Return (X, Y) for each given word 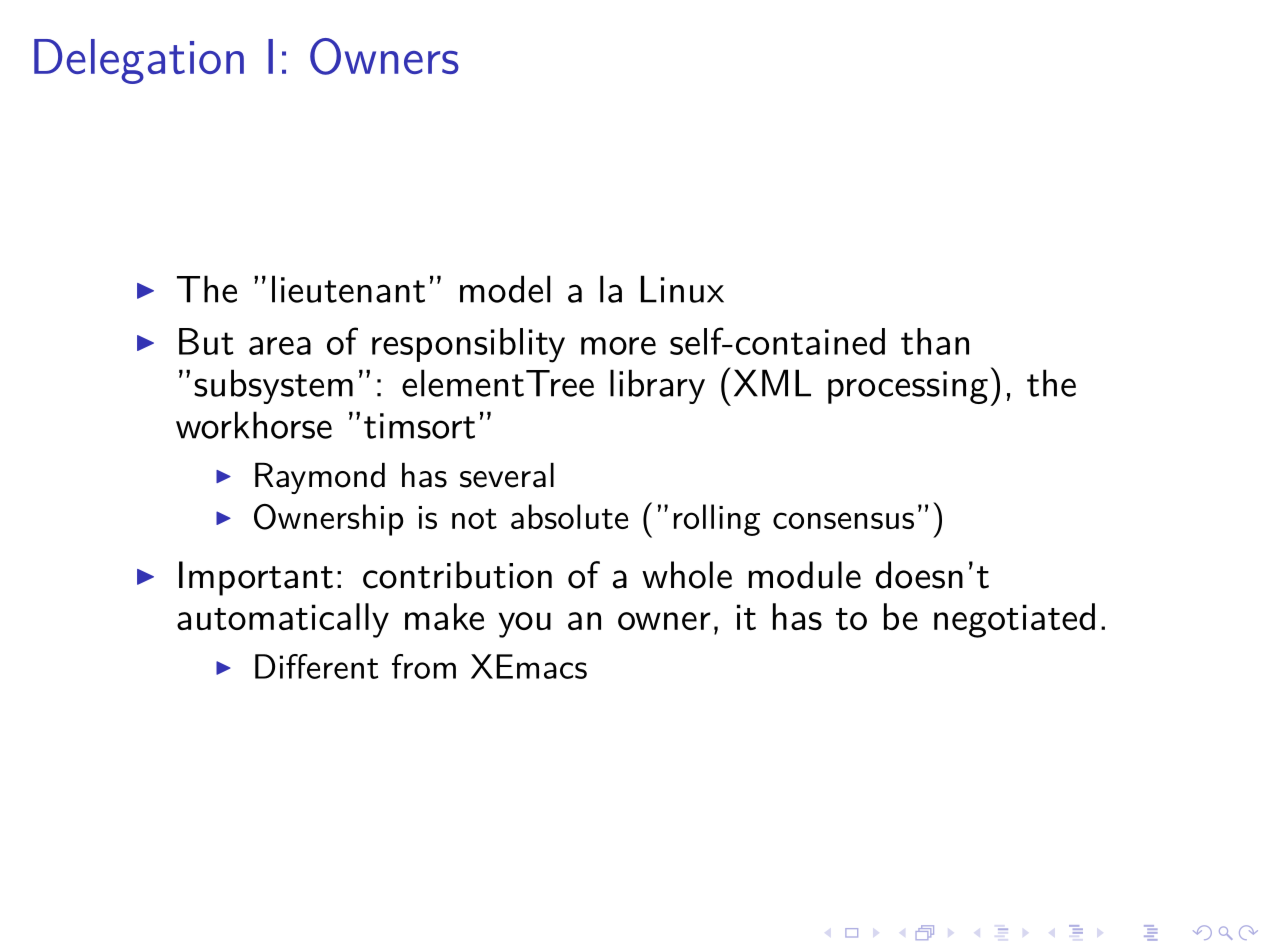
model (505, 289)
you (525, 625)
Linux (682, 289)
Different (316, 666)
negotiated (1014, 620)
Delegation (139, 61)
